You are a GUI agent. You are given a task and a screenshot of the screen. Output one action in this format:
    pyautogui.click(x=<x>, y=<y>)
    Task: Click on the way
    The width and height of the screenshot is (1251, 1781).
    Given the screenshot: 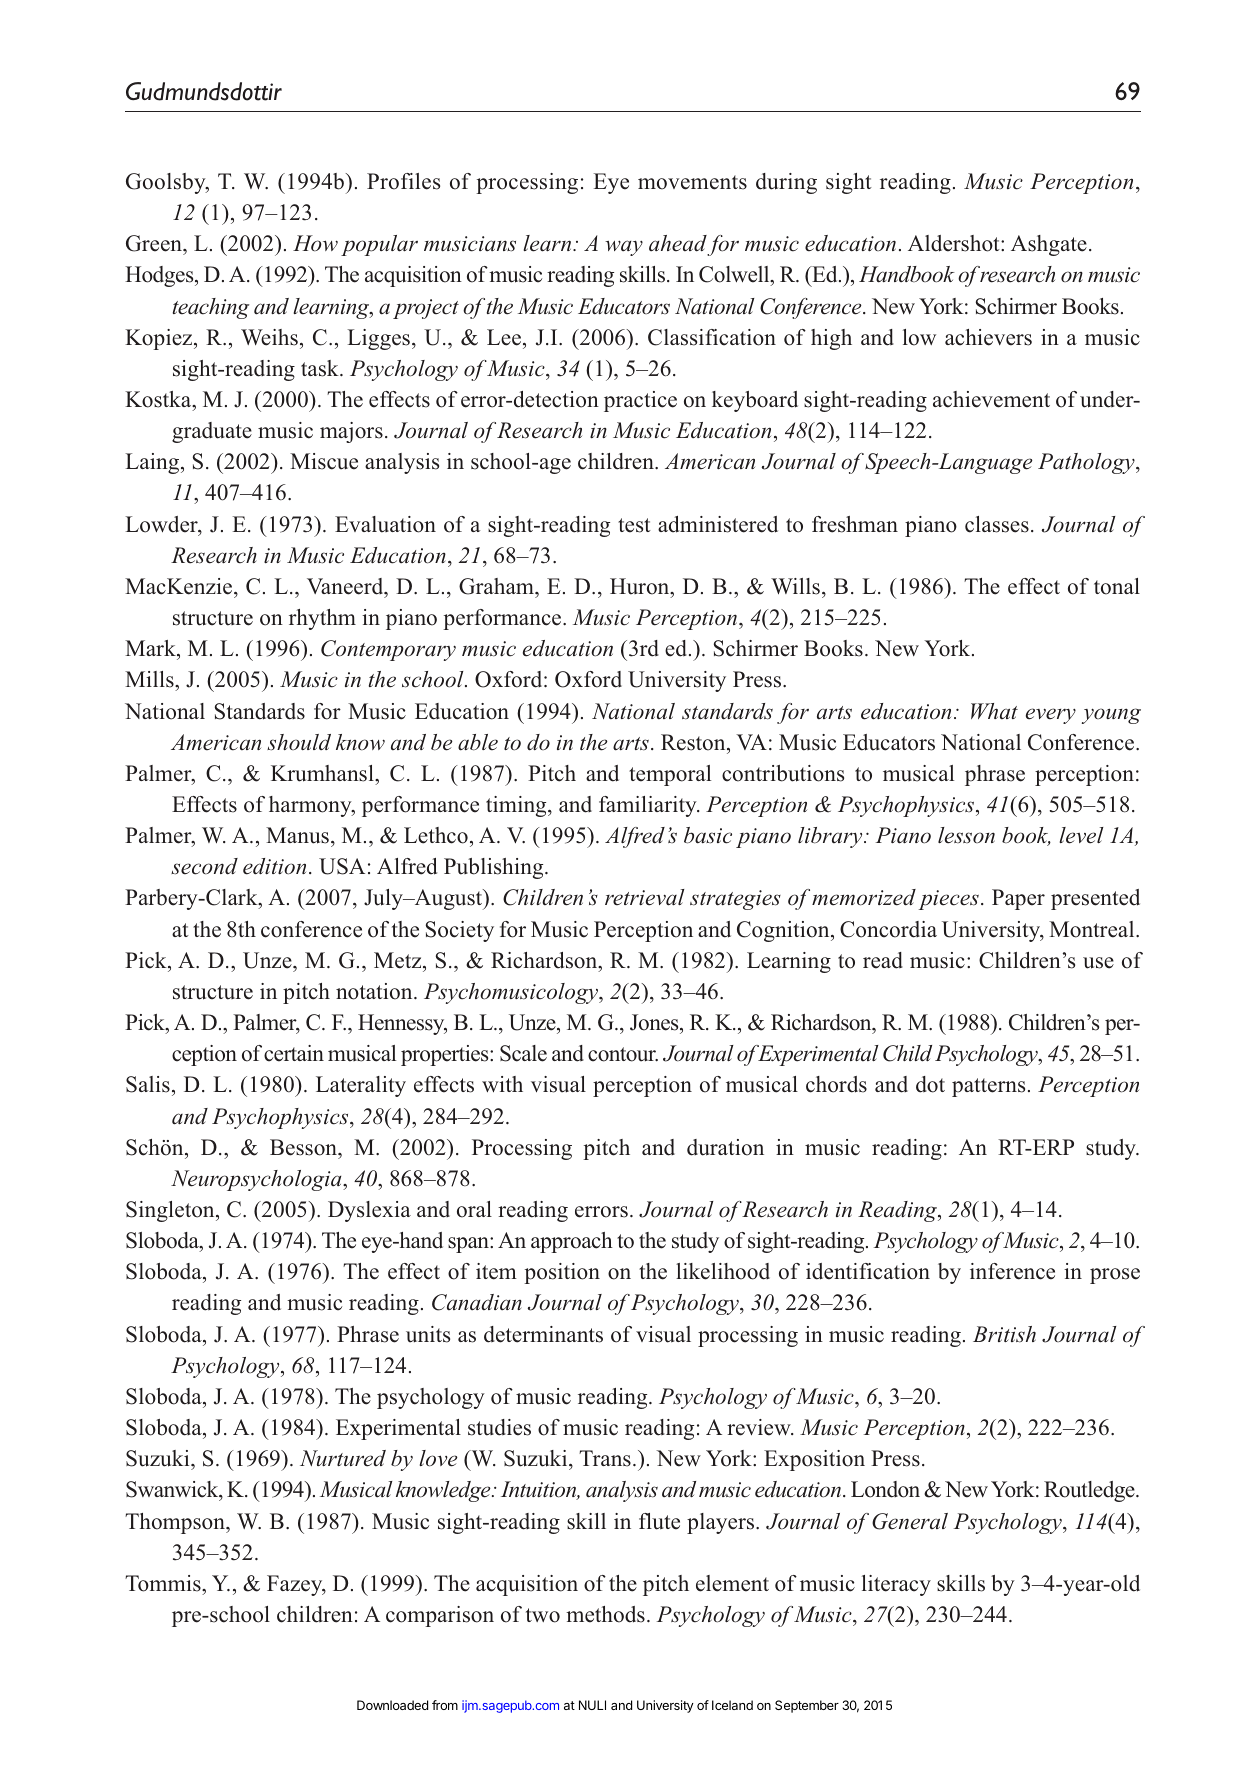 What is the action you would take?
    pyautogui.click(x=624, y=248)
